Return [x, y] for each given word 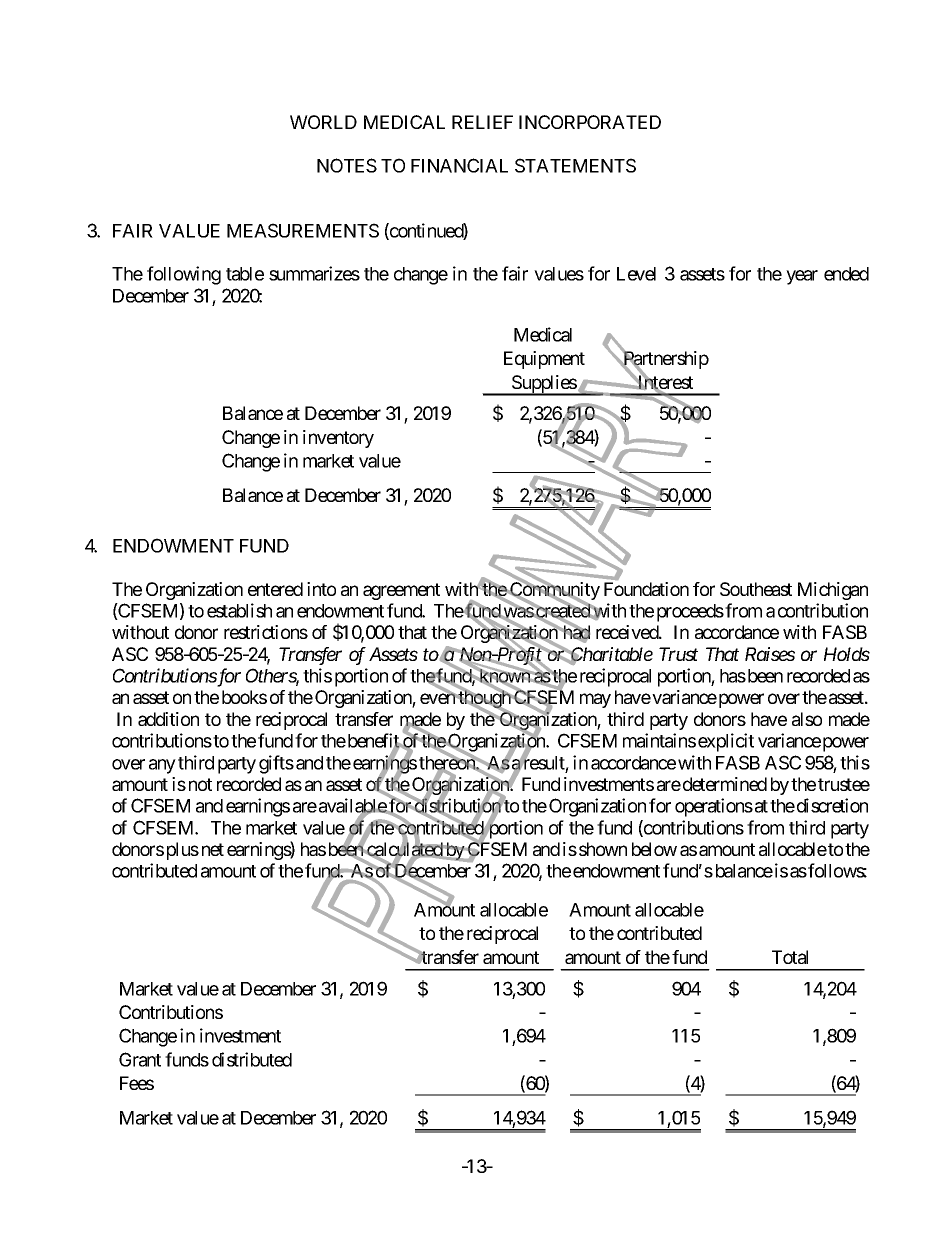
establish [239, 610]
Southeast [756, 589]
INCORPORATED [590, 122]
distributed [252, 1059]
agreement [401, 591]
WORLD [323, 122]
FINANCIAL [459, 165]
